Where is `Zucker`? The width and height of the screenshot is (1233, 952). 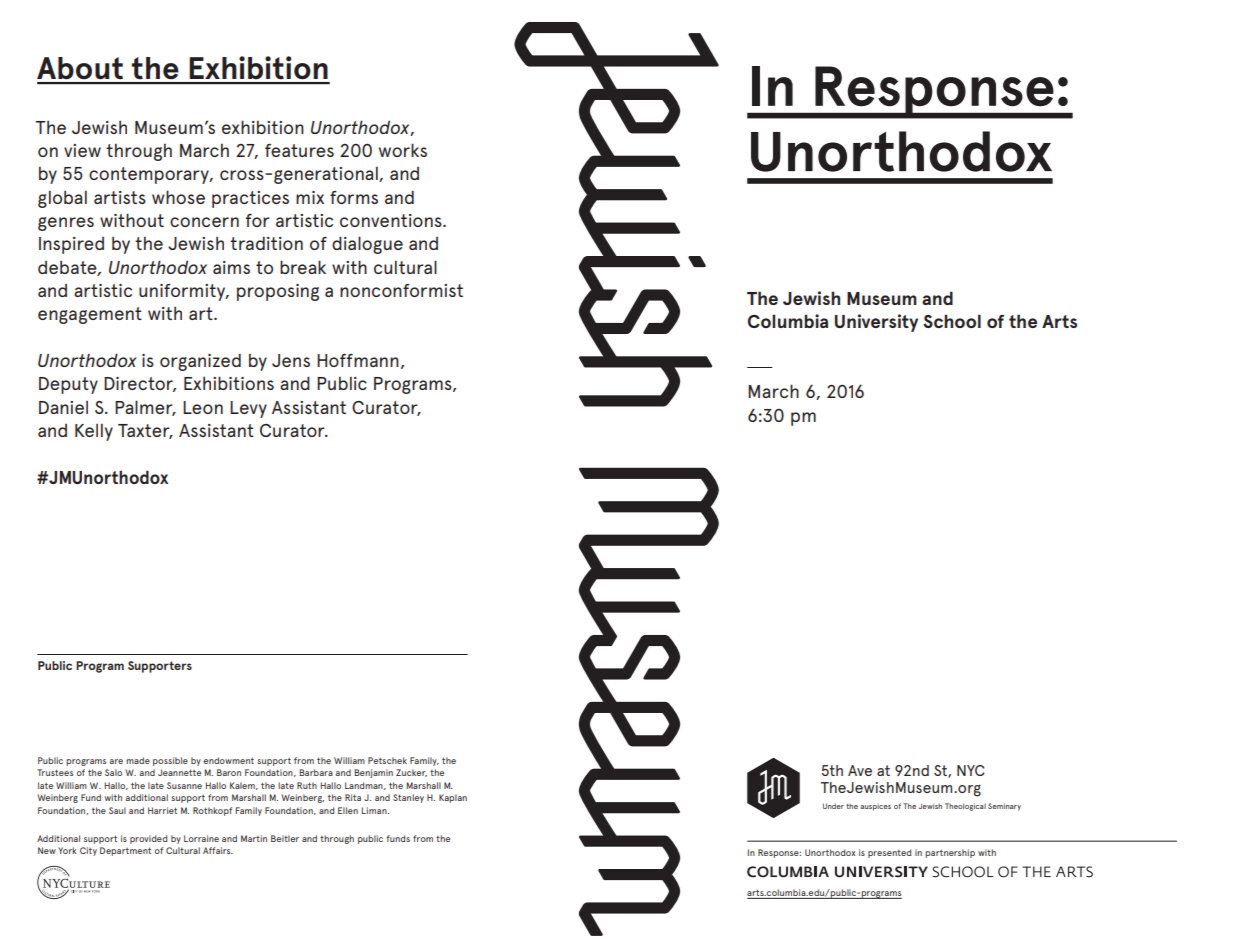
Zucker is located at coordinates (411, 773).
